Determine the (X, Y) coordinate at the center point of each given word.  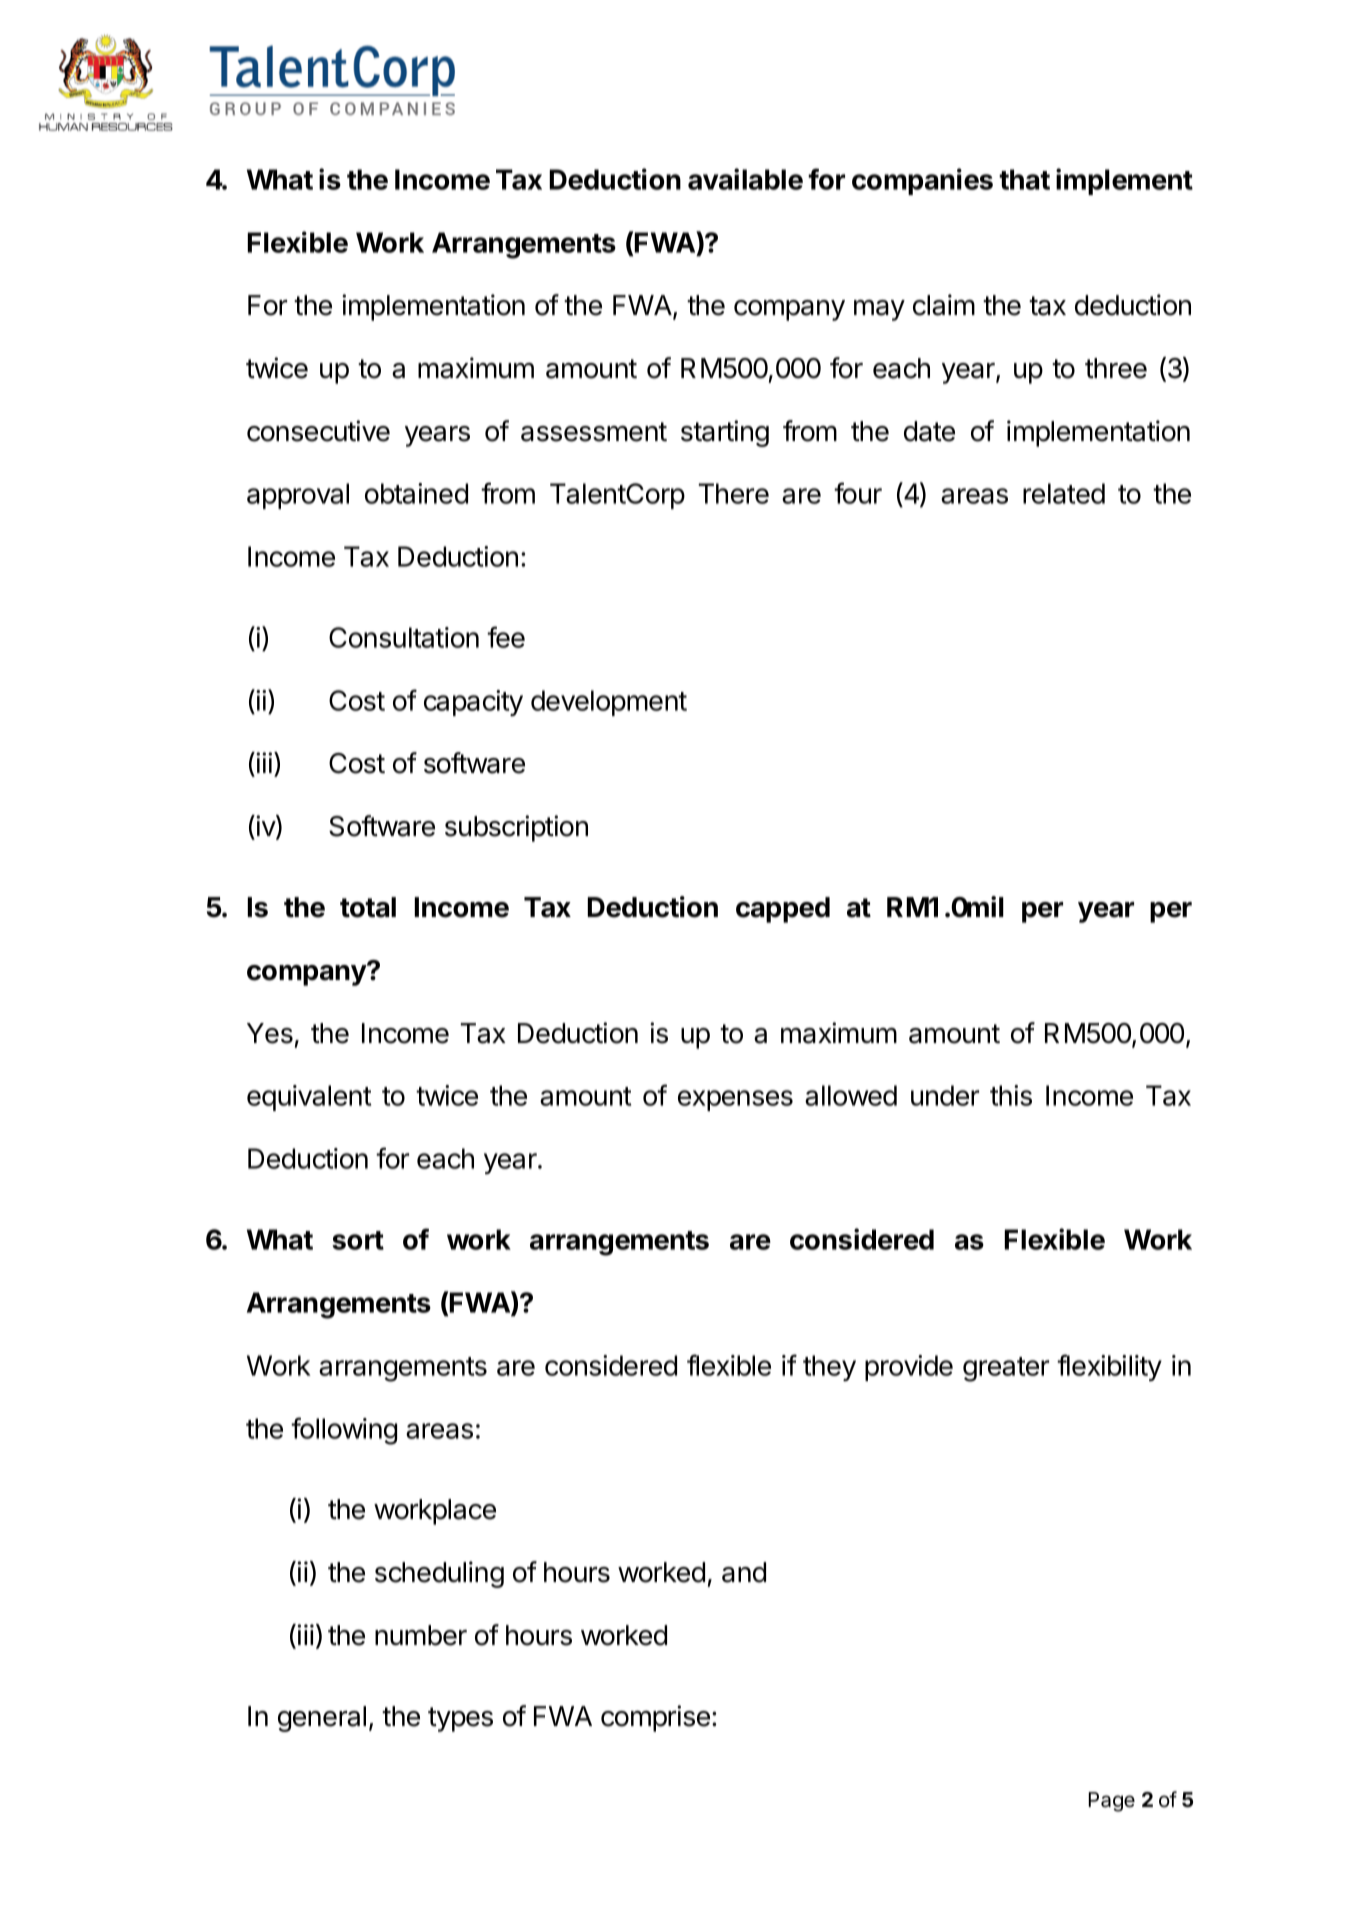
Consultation (404, 637)
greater (1006, 1369)
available (745, 179)
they (829, 1368)
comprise (655, 1718)
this (1011, 1095)
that (1024, 179)
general (322, 1719)
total (368, 907)
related (1064, 493)
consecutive (318, 431)
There (733, 493)
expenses (735, 1100)
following (344, 1431)
